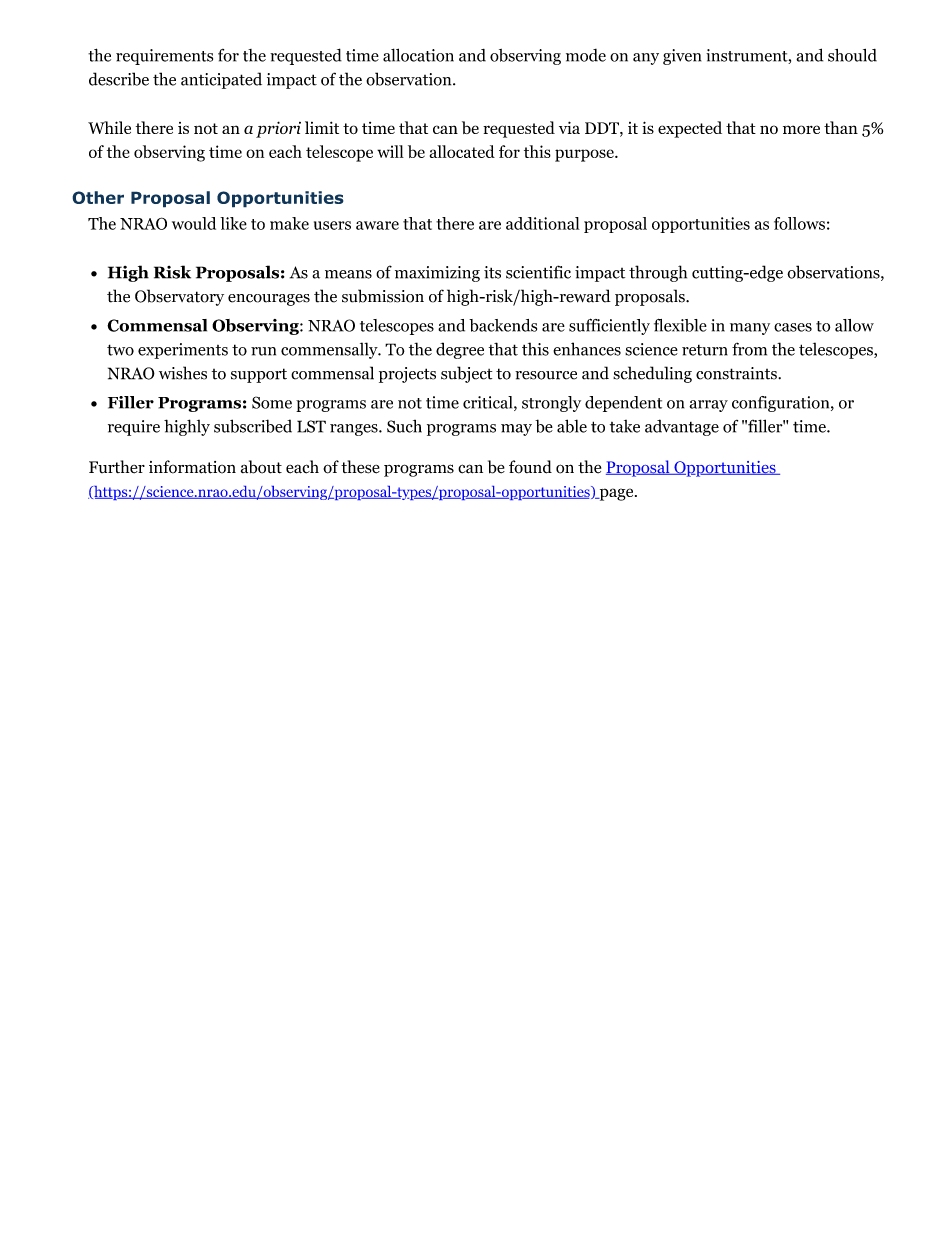 This screenshot has width=952, height=1233. Describe the element at coordinates (221, 80) in the screenshot. I see `anticipated` at that location.
